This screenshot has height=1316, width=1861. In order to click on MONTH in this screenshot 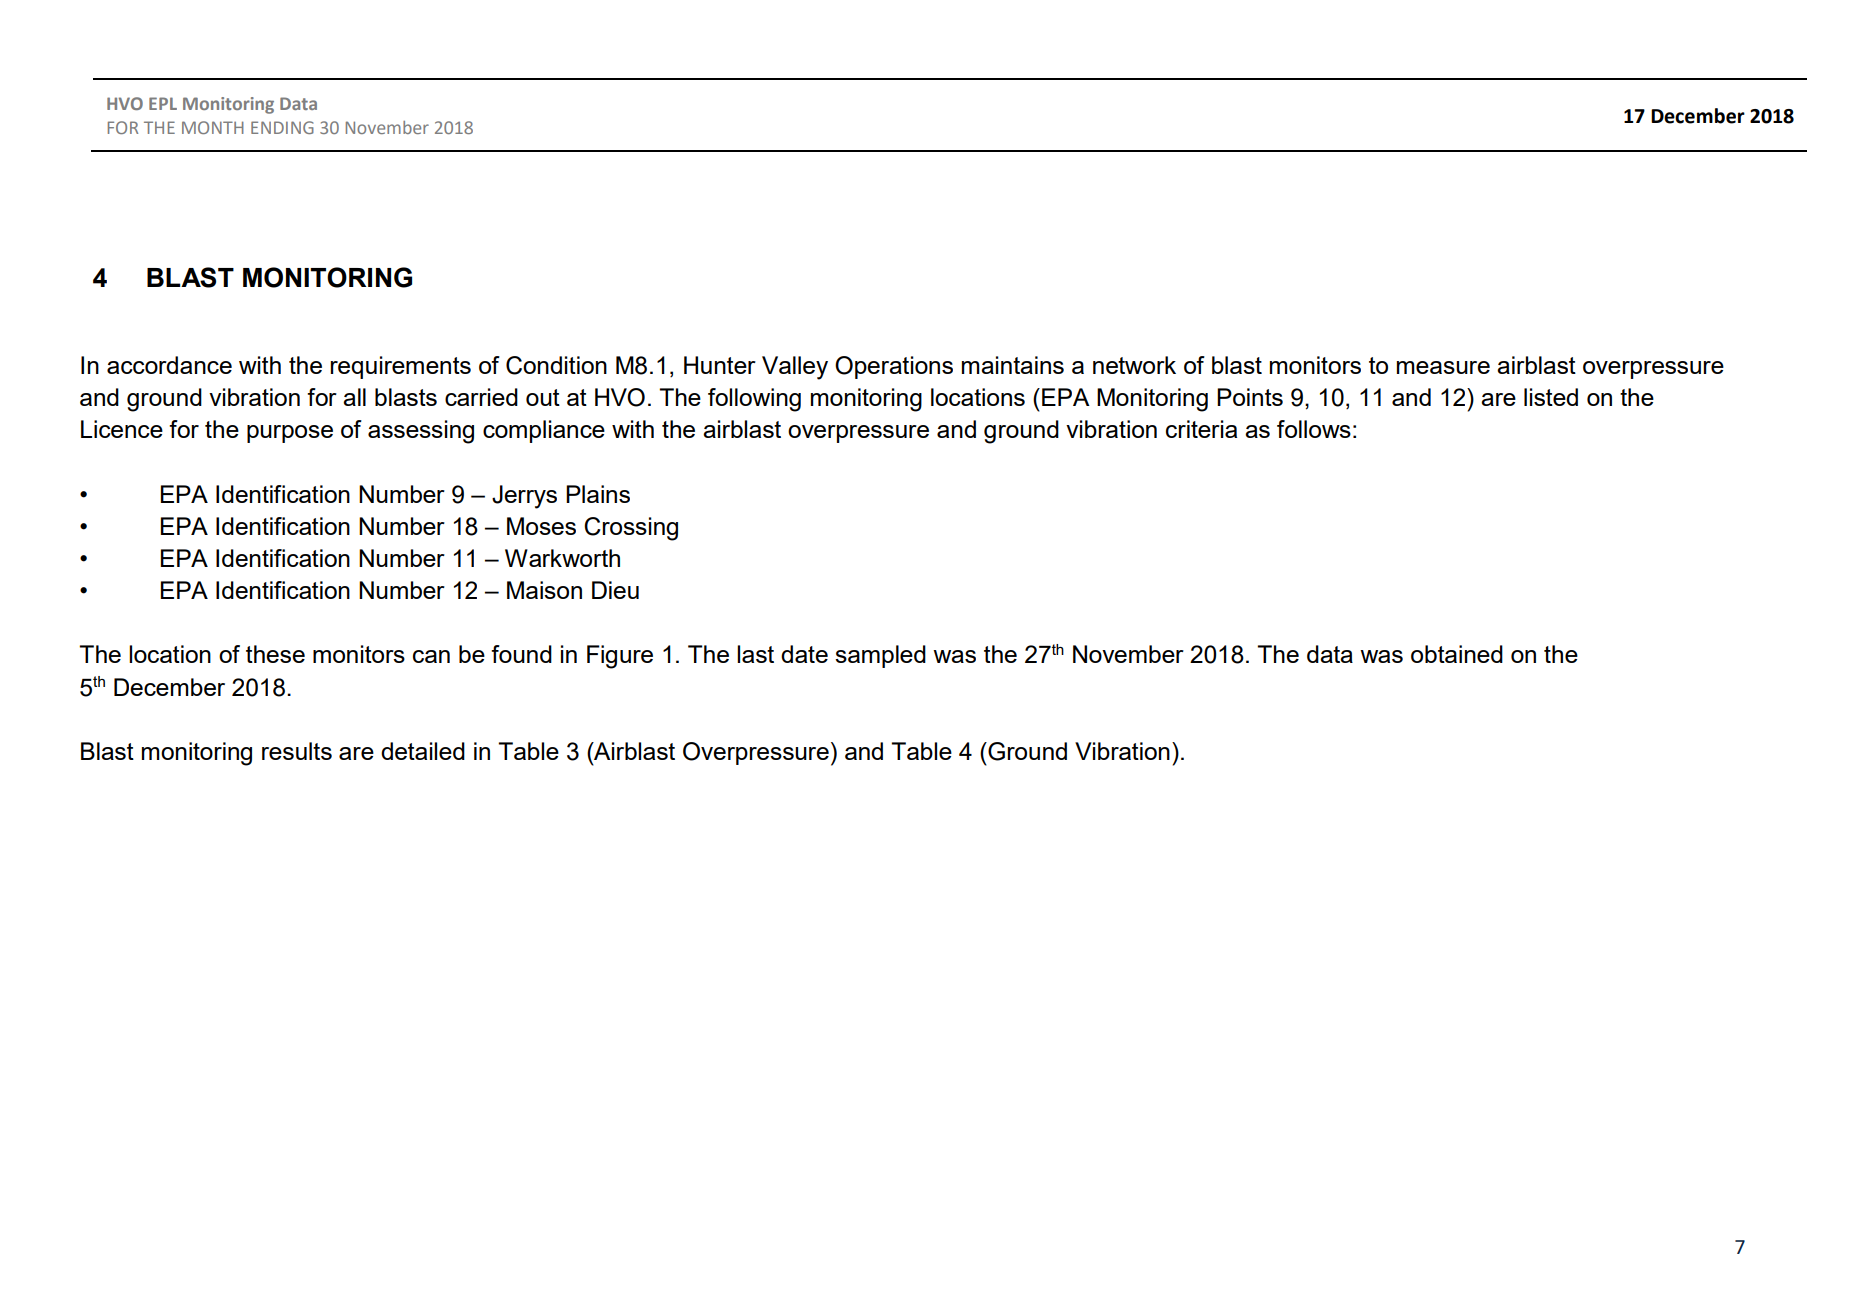, I will do `click(213, 127)`.
